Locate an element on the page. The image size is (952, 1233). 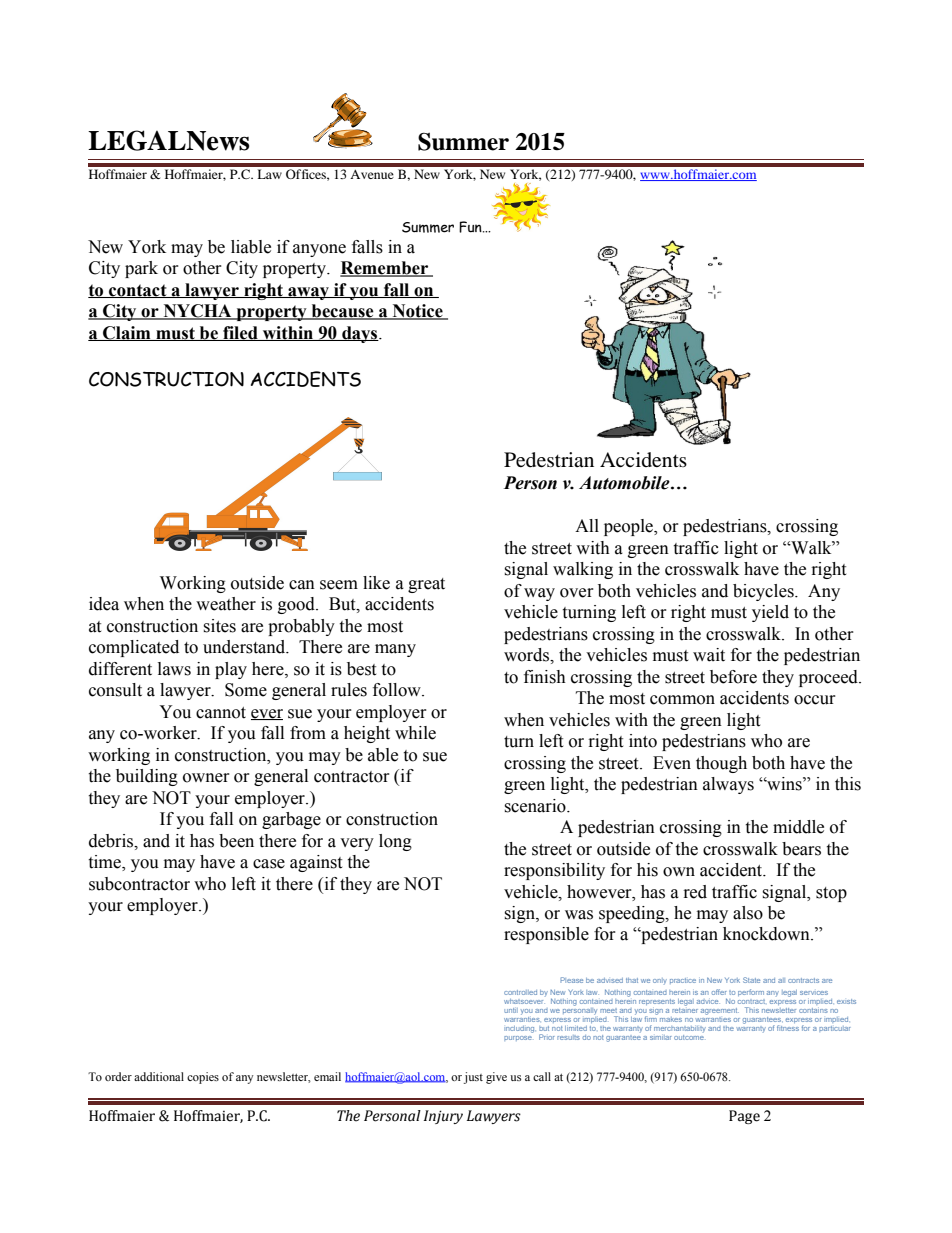
park is located at coordinates (141, 269).
